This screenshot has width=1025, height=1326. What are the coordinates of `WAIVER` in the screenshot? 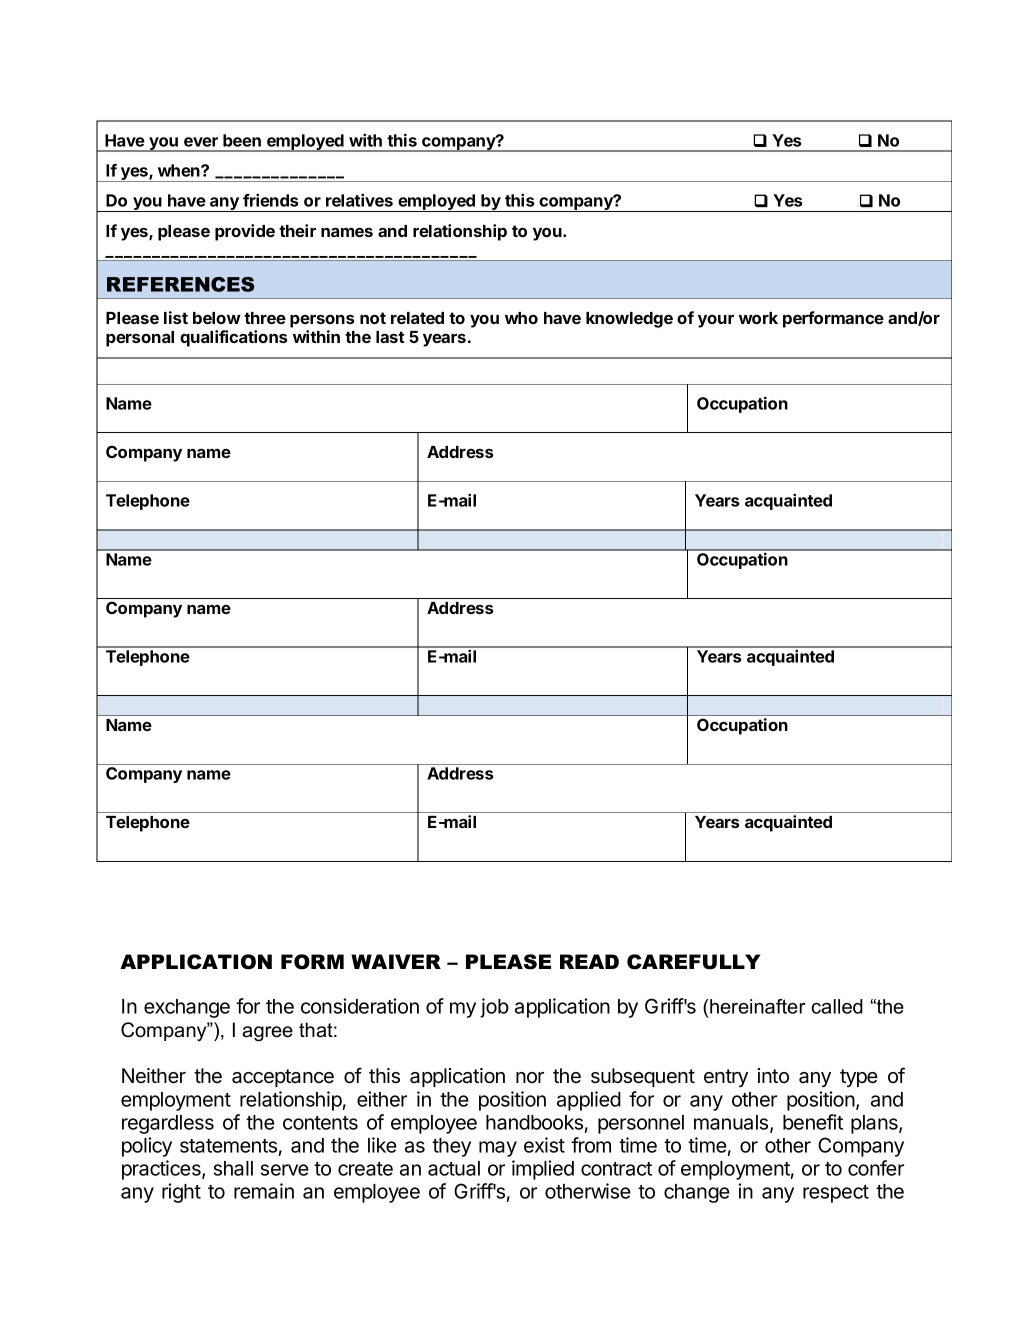 It's located at (396, 961).
